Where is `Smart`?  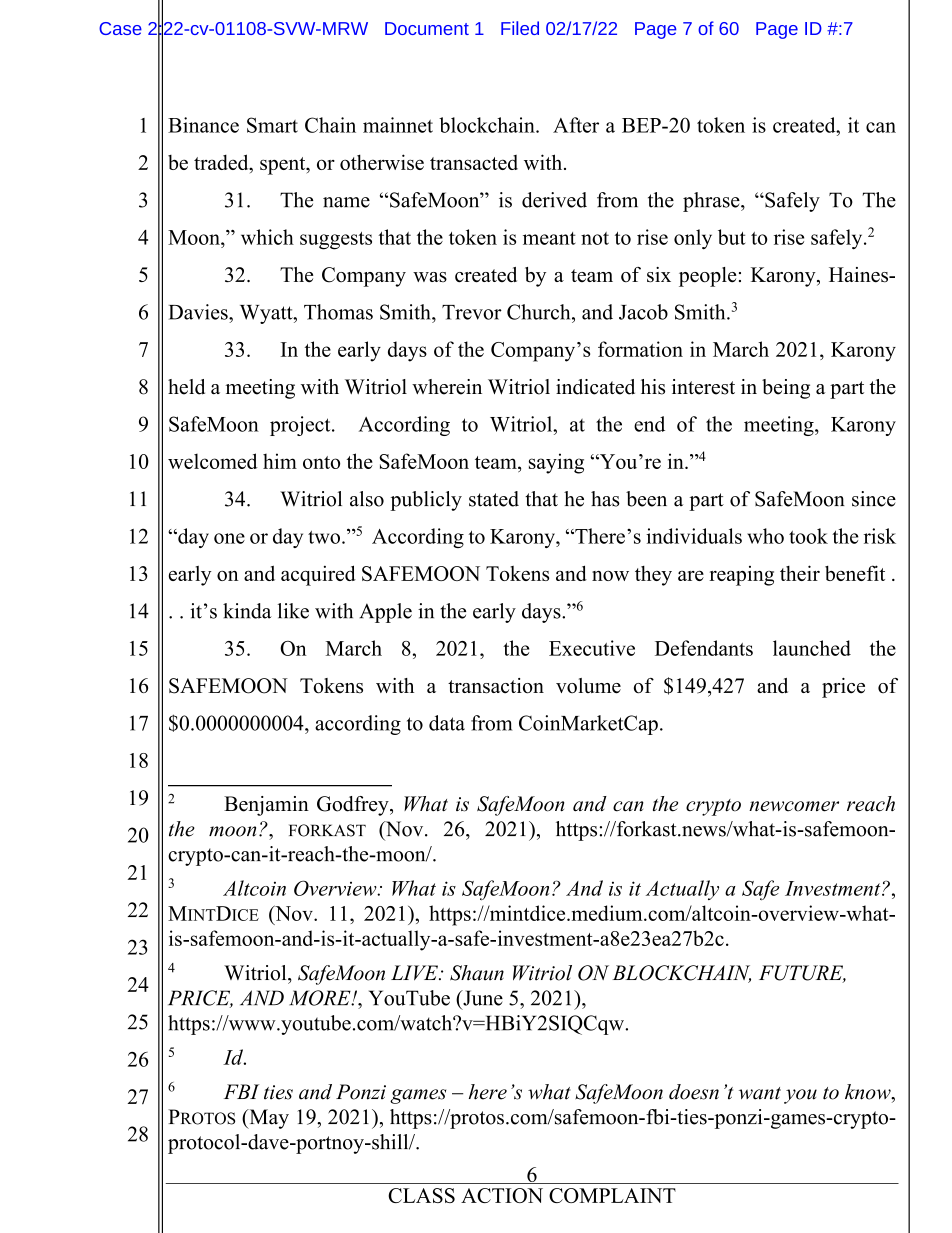
Smart is located at coordinates (272, 125).
